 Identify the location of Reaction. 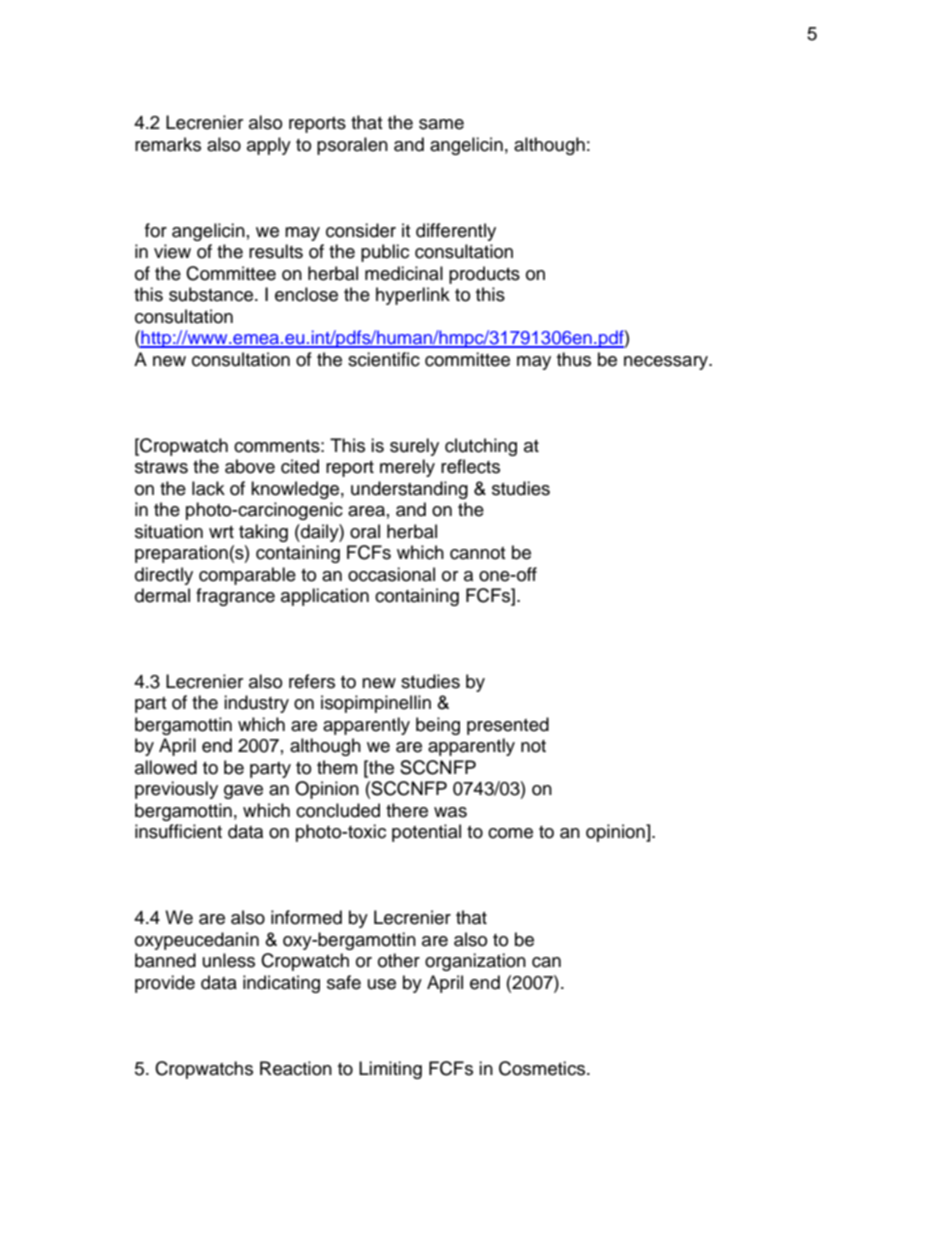
(296, 1068).
